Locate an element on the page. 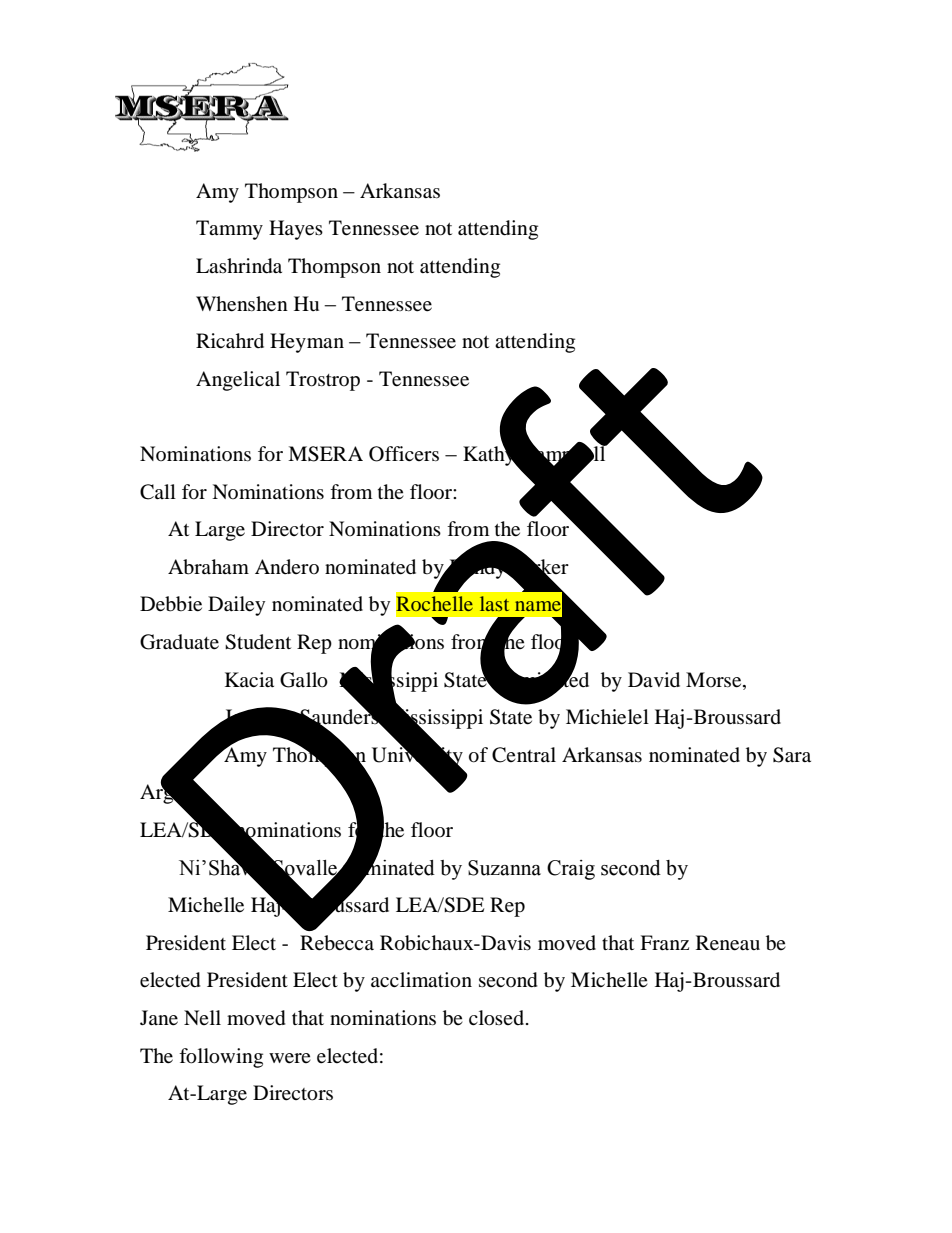  last is located at coordinates (494, 603).
